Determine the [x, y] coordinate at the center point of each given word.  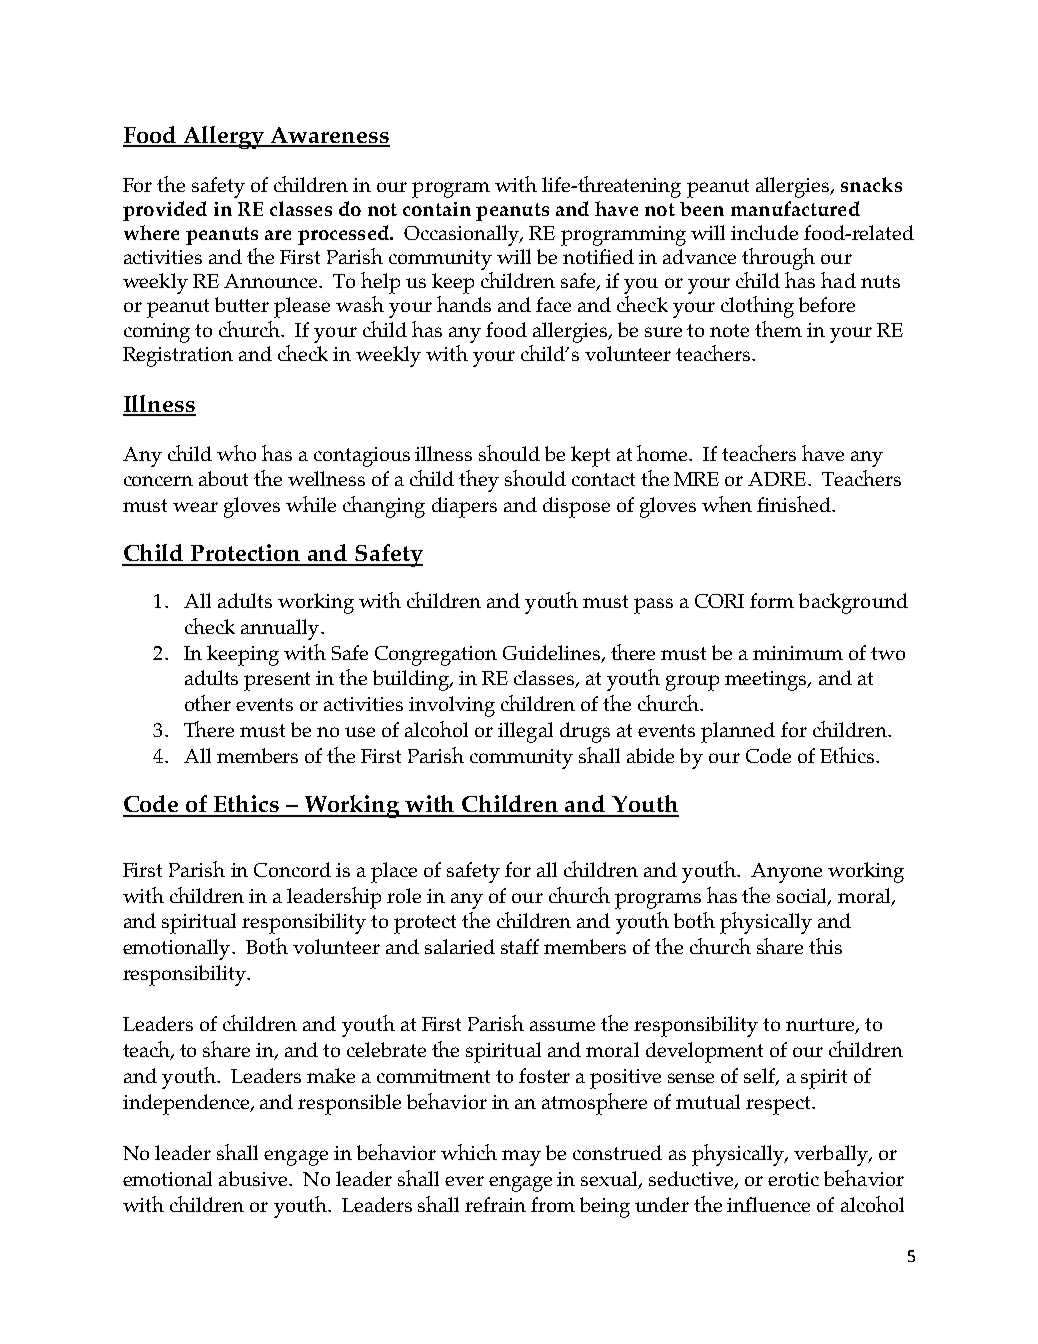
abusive [254, 1178]
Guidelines [551, 652]
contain [437, 209]
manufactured [795, 208]
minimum [798, 653]
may [521, 1158]
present [277, 681]
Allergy [224, 137]
